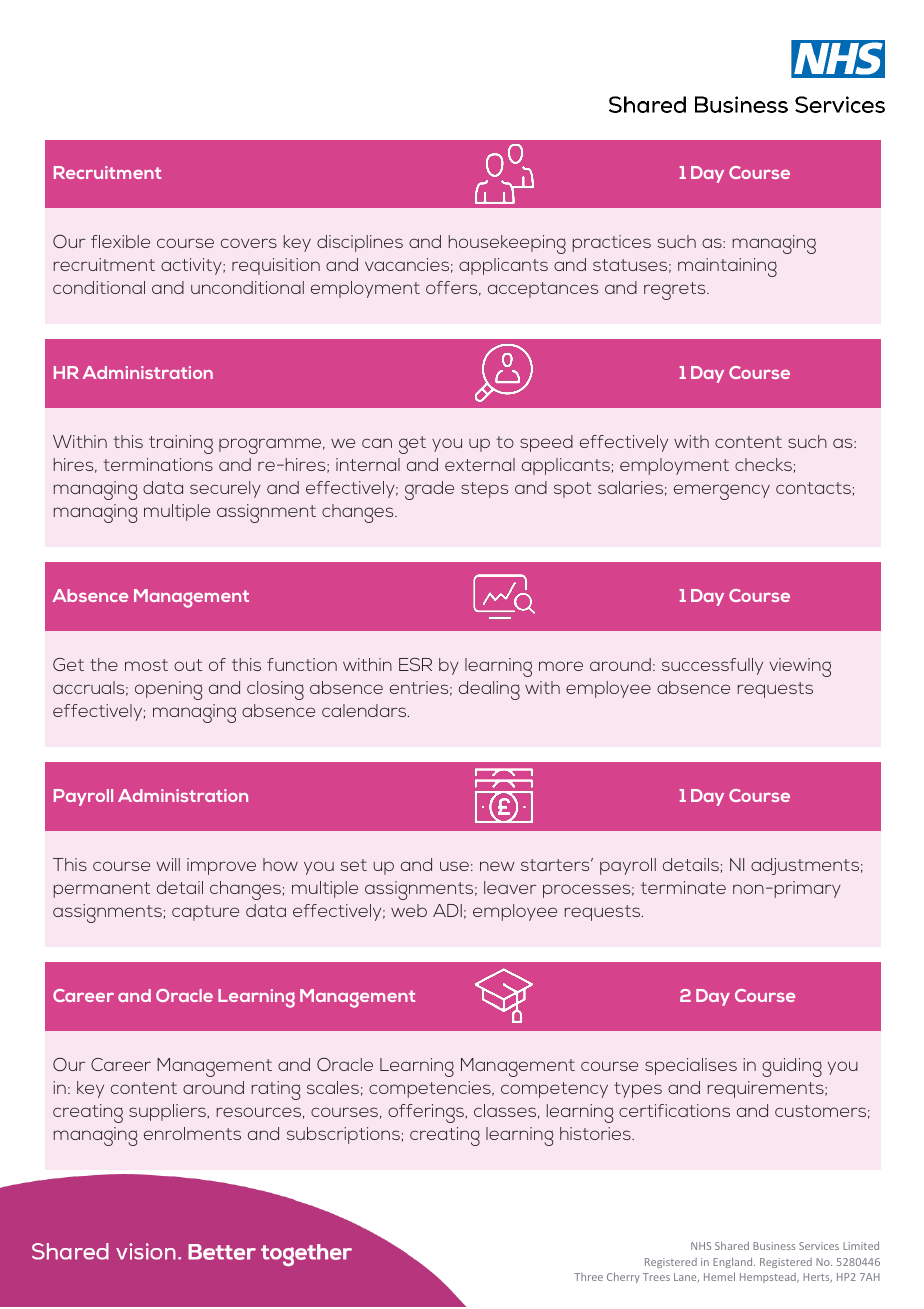 The height and width of the page is (1309, 924). Describe the element at coordinates (205, 913) in the page. I see `capture` at that location.
